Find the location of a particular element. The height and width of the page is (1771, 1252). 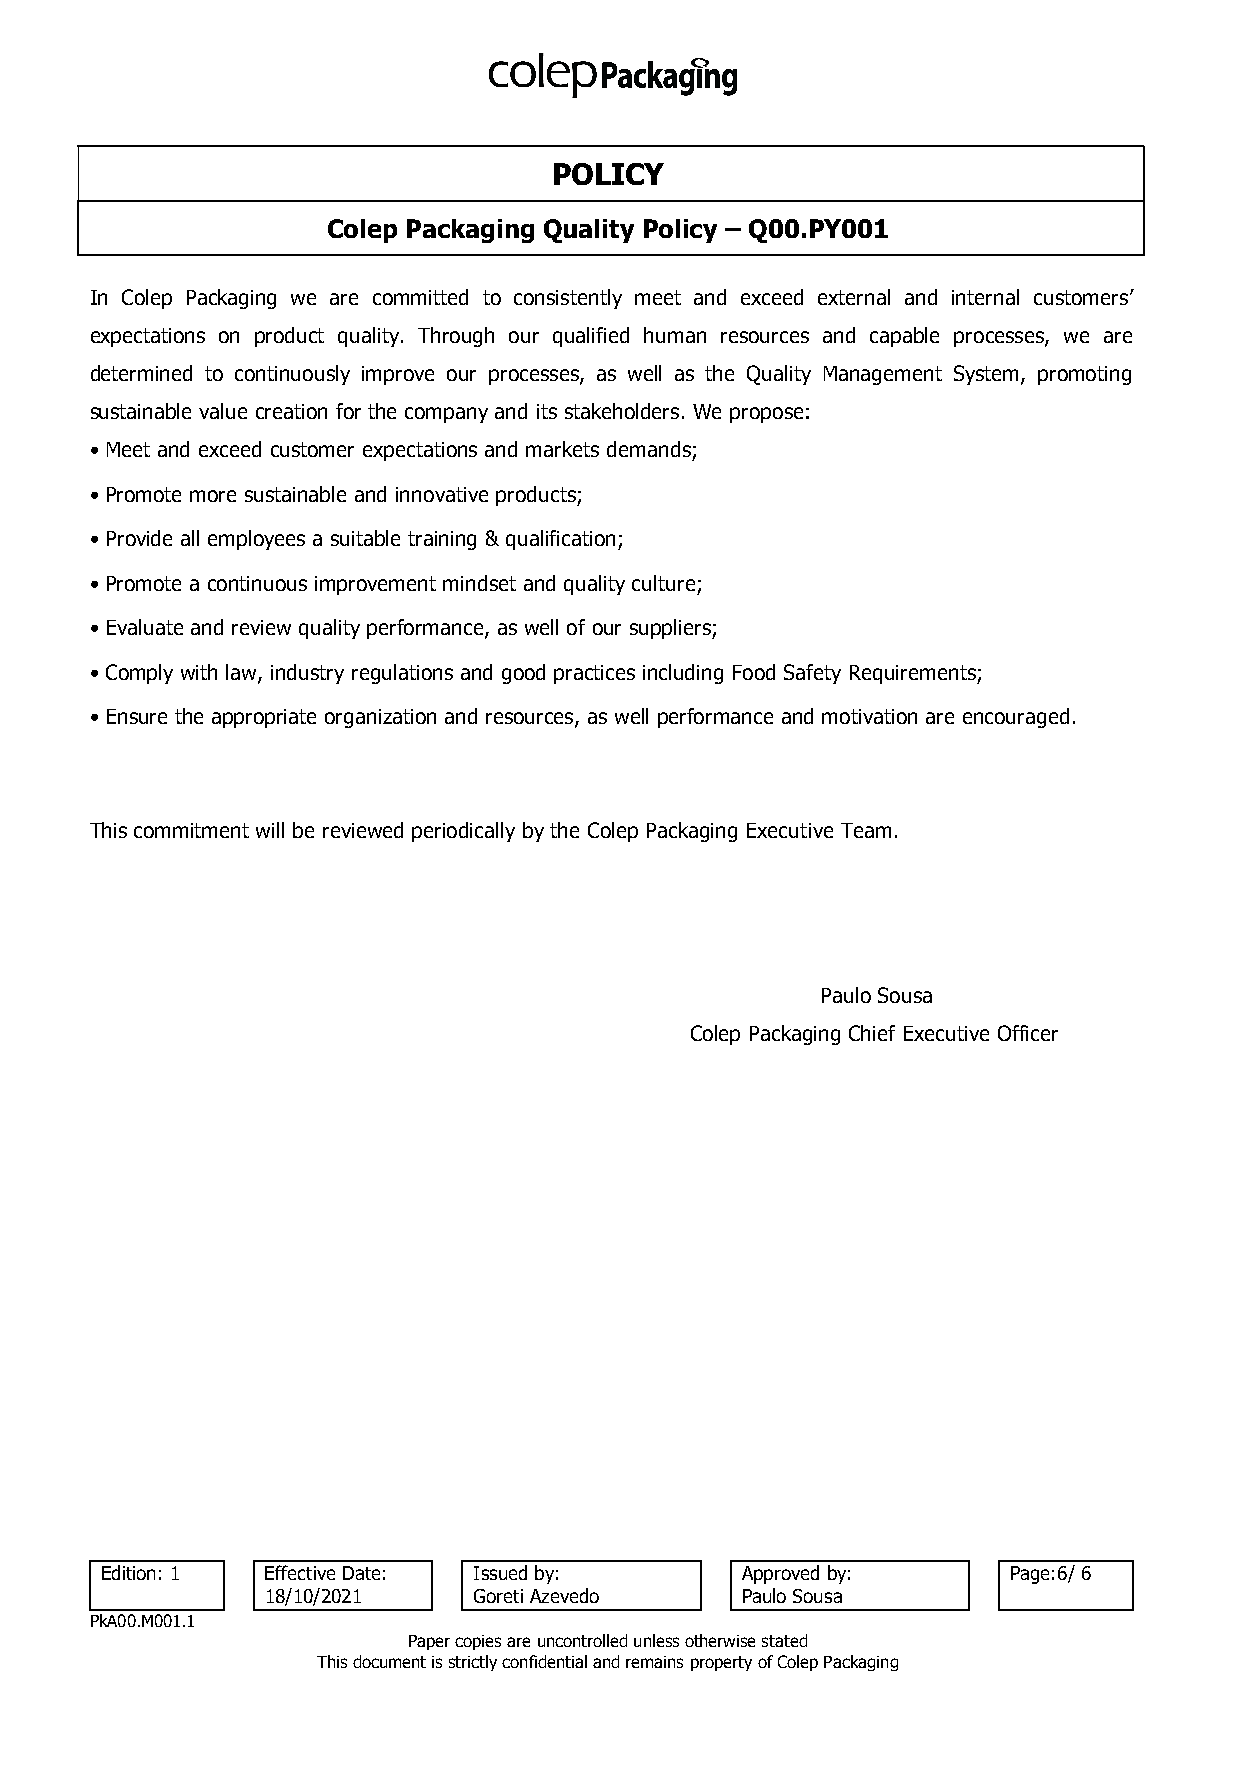

will is located at coordinates (270, 830).
